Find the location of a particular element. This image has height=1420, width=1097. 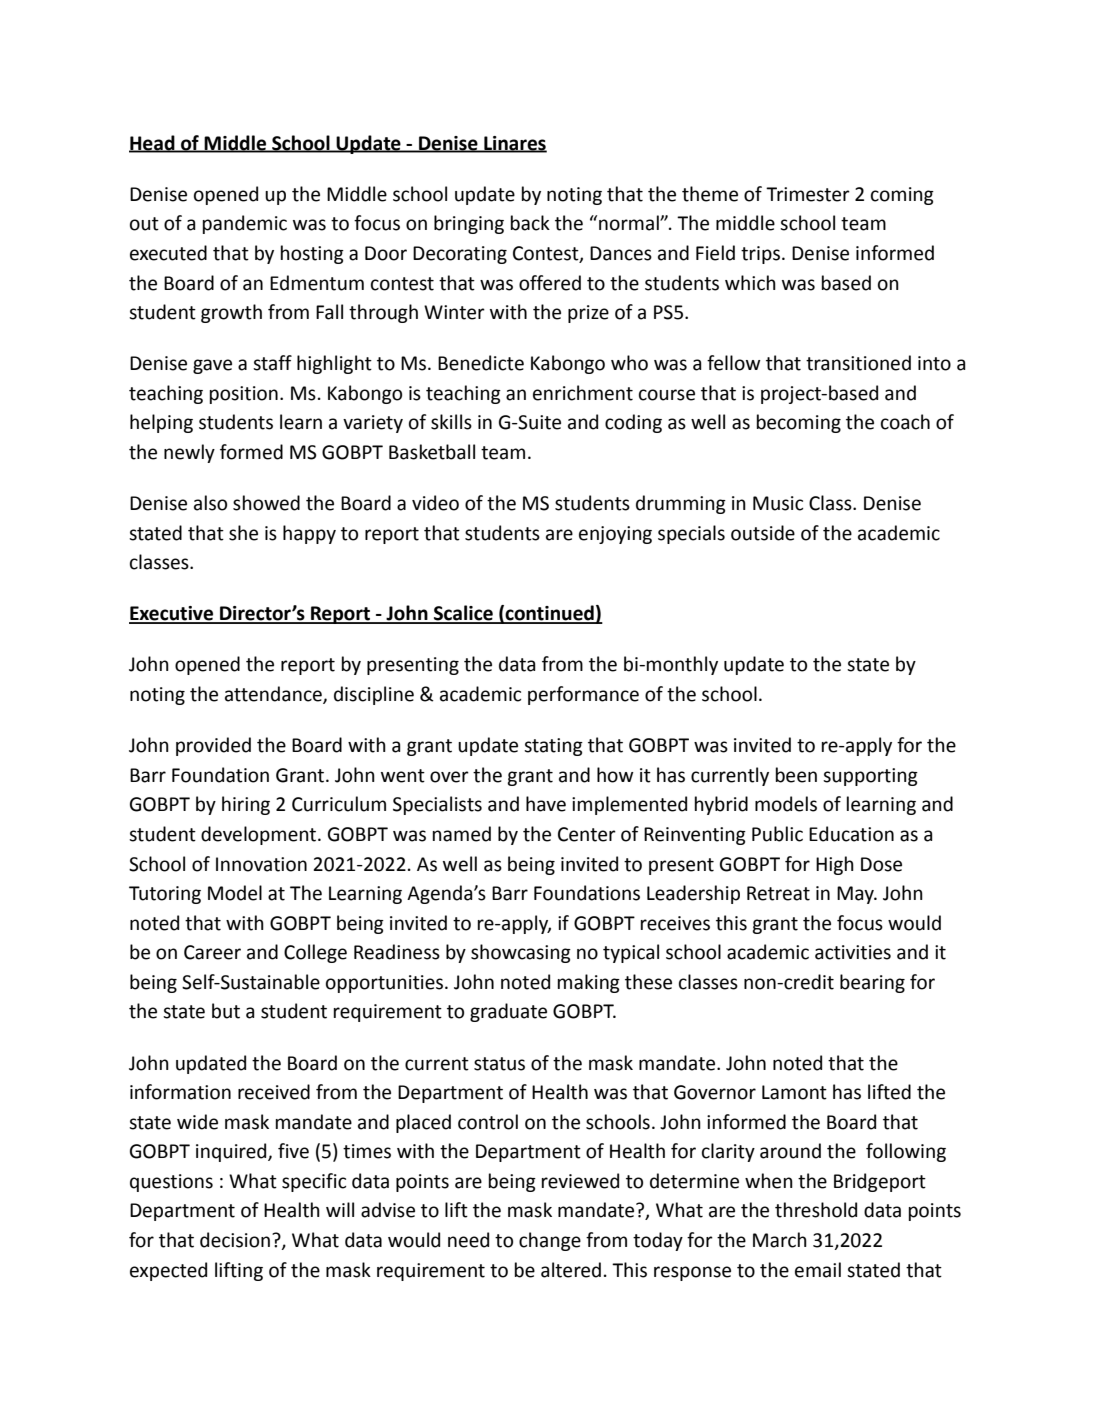

attendance is located at coordinates (274, 695).
